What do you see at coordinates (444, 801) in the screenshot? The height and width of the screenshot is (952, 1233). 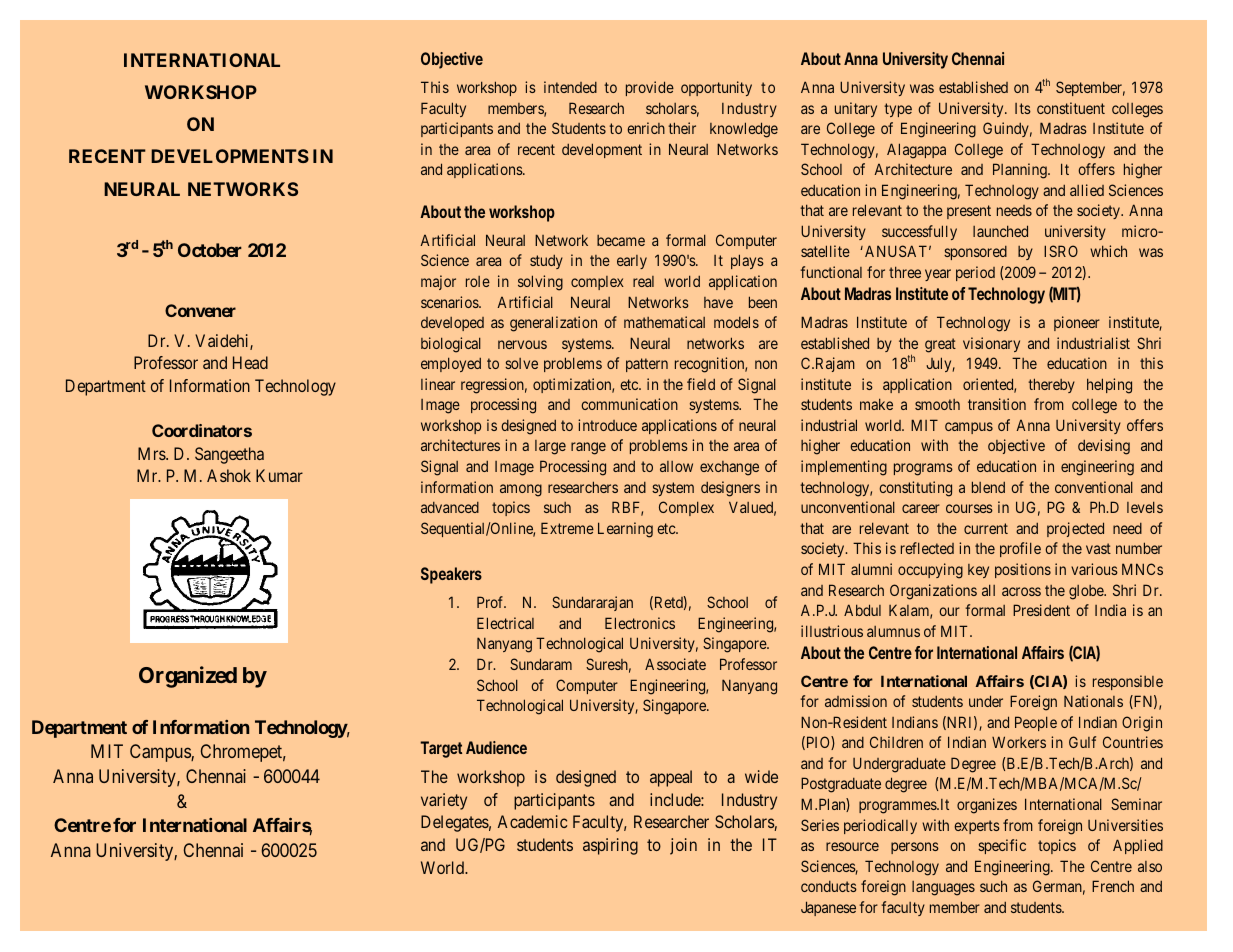 I see `variety` at bounding box center [444, 801].
